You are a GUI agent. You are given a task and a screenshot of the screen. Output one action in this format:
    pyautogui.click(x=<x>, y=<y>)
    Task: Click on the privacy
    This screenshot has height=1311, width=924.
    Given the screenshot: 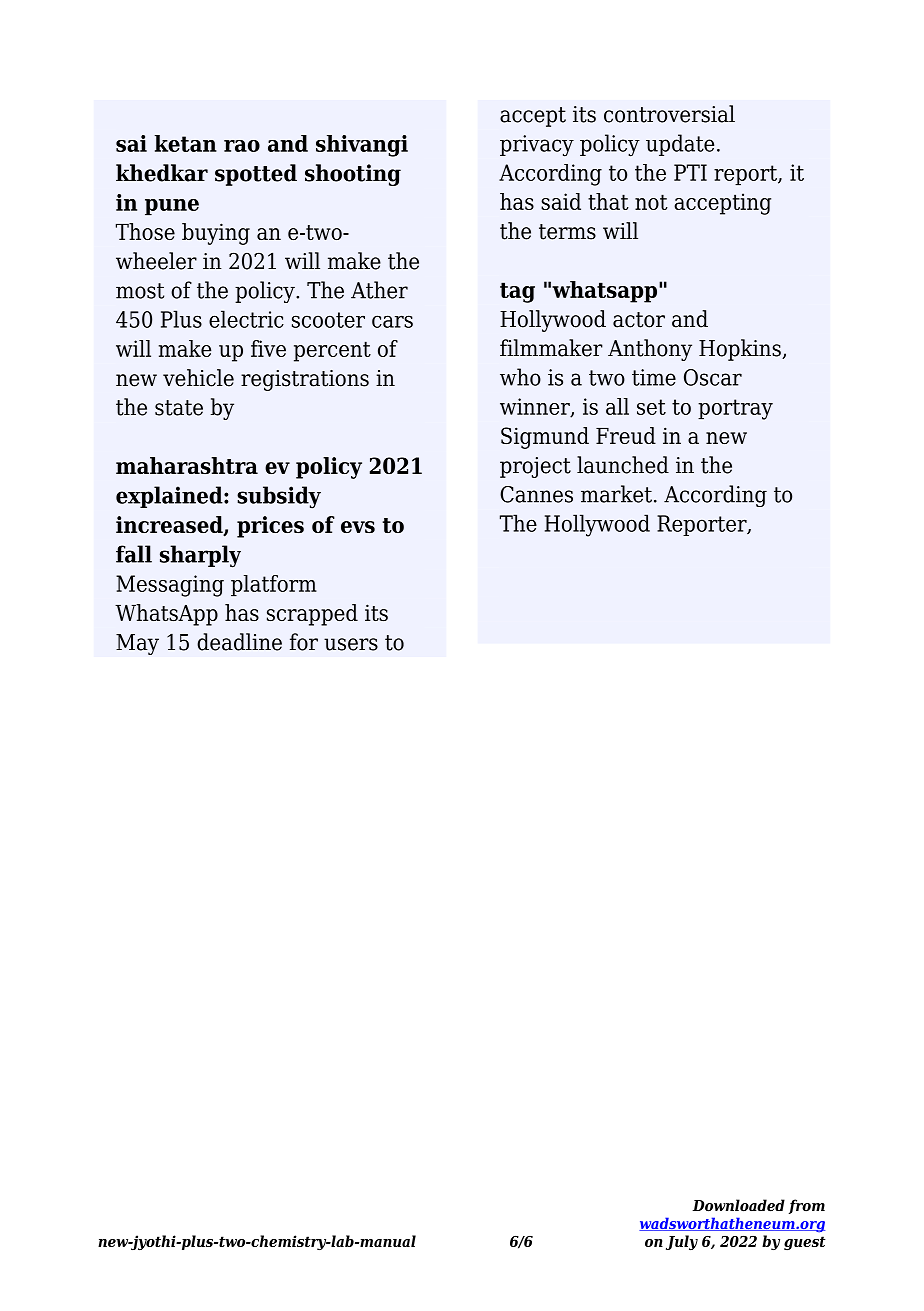 What is the action you would take?
    pyautogui.click(x=537, y=146)
